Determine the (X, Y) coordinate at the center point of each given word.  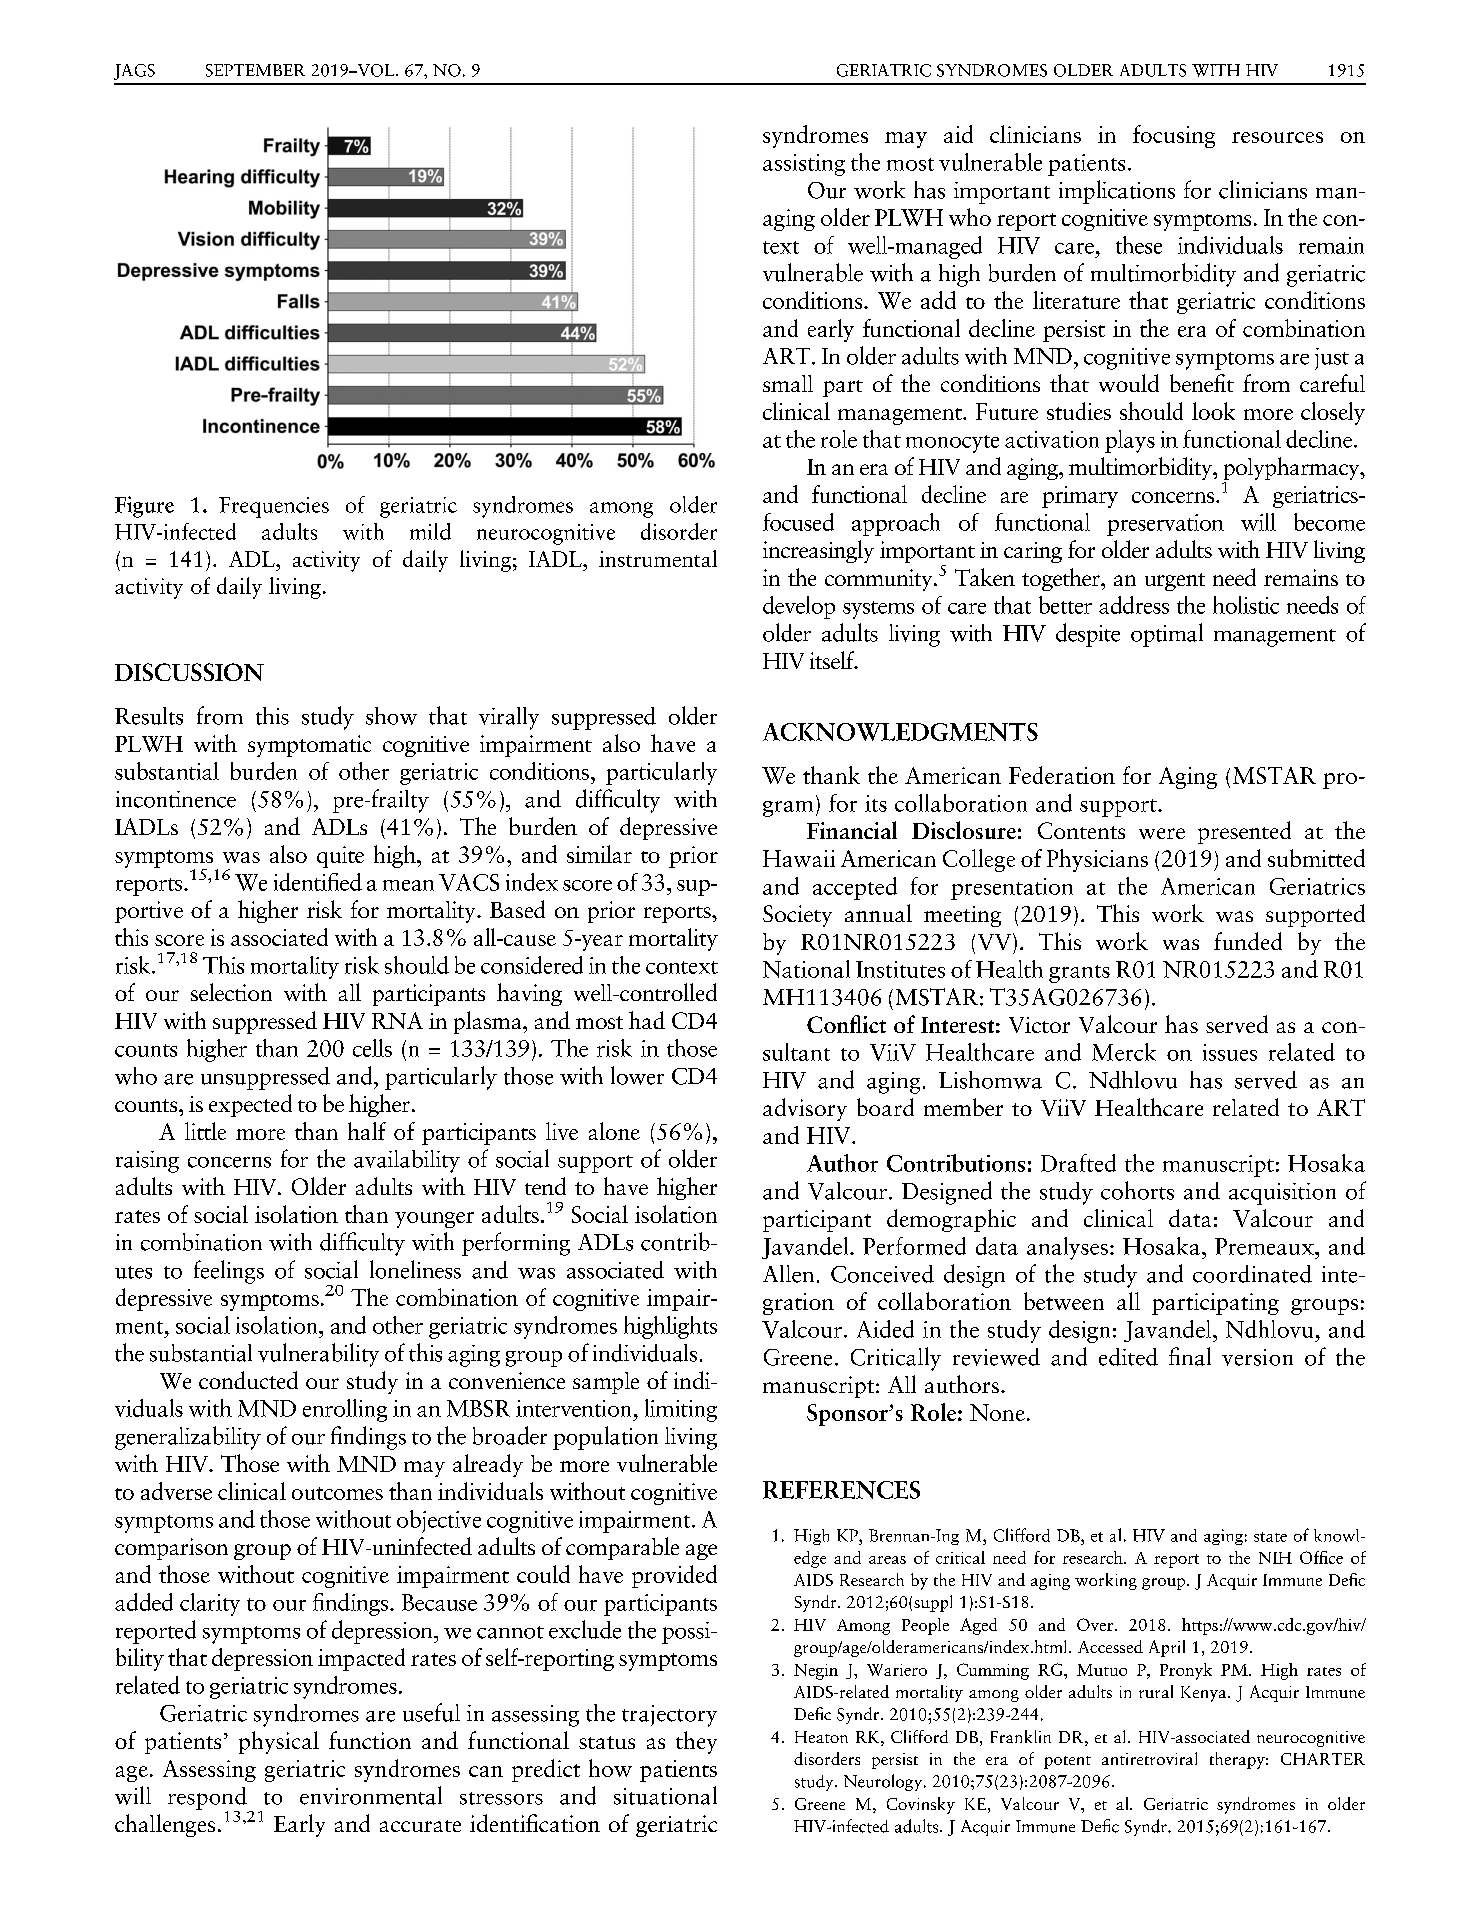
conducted (248, 1380)
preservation (1165, 525)
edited (1128, 1357)
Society (797, 916)
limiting (681, 1410)
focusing (1174, 136)
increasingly (818, 551)
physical (279, 1742)
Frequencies (274, 507)
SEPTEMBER (255, 70)
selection (231, 992)
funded (1248, 941)
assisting (804, 165)
